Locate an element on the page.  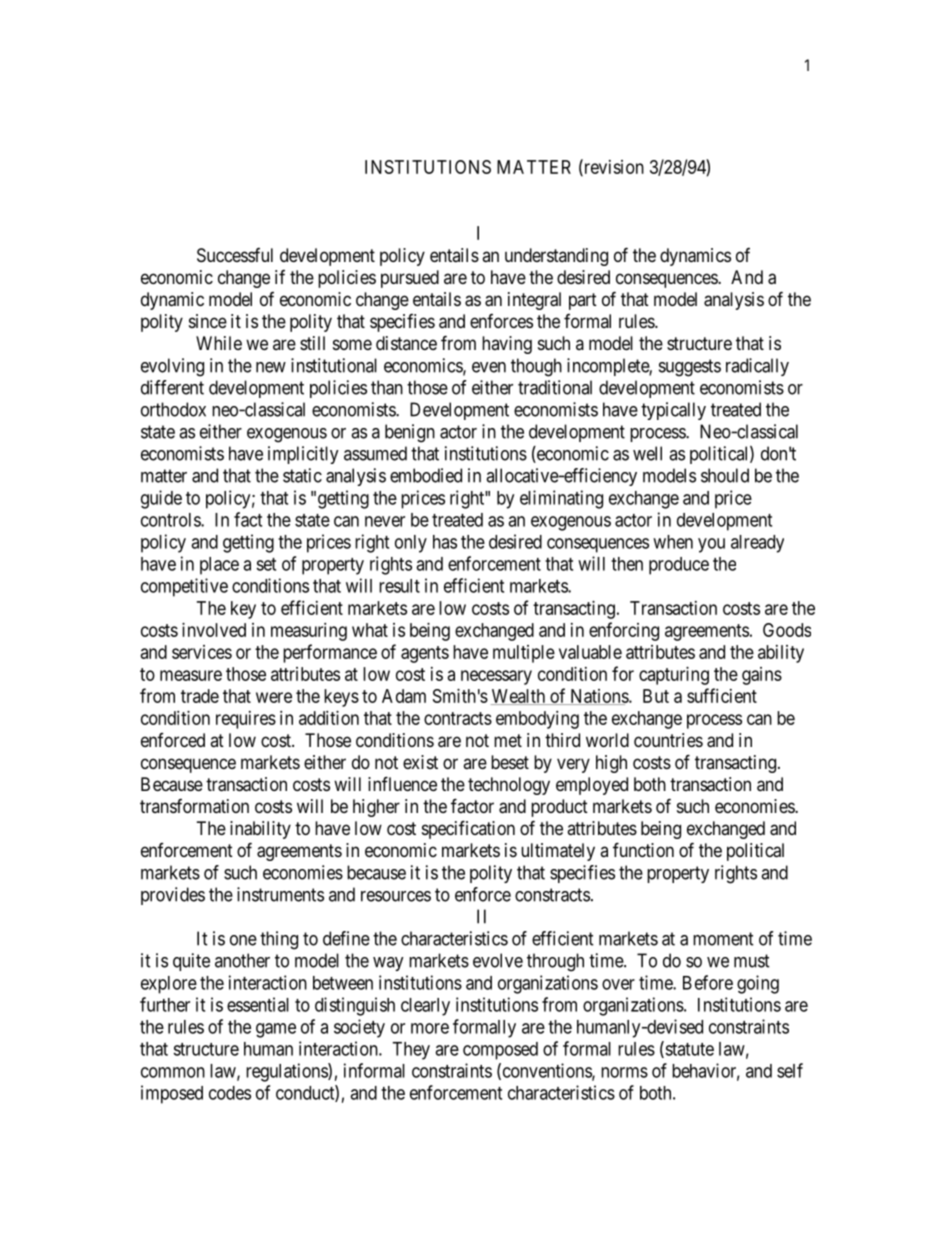
Successful is located at coordinates (235, 255).
